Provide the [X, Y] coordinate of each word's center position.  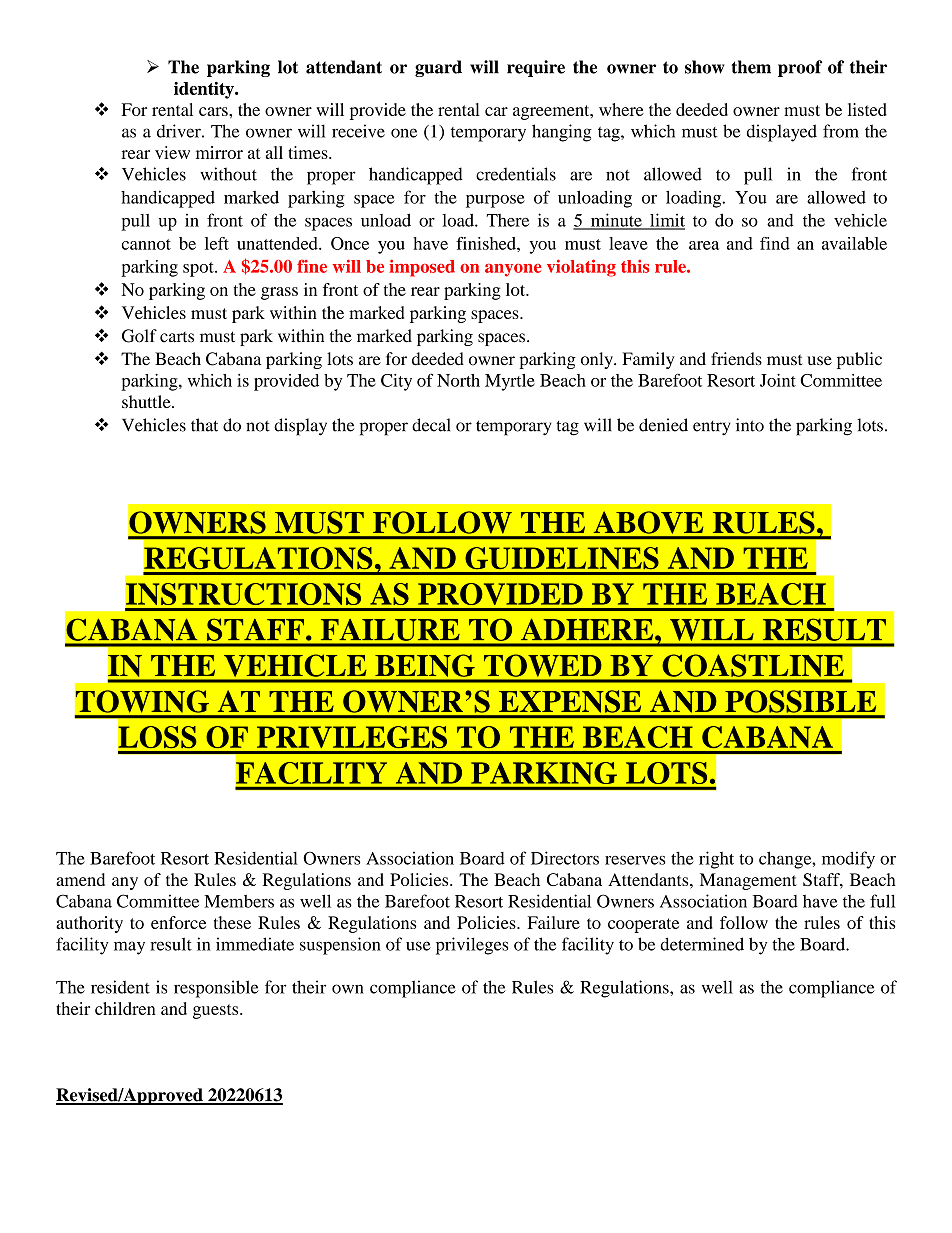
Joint [778, 380]
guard [438, 68]
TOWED [542, 666]
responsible [216, 989]
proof [800, 68]
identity [205, 90]
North [458, 380]
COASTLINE [753, 666]
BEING [425, 666]
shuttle [147, 401]
